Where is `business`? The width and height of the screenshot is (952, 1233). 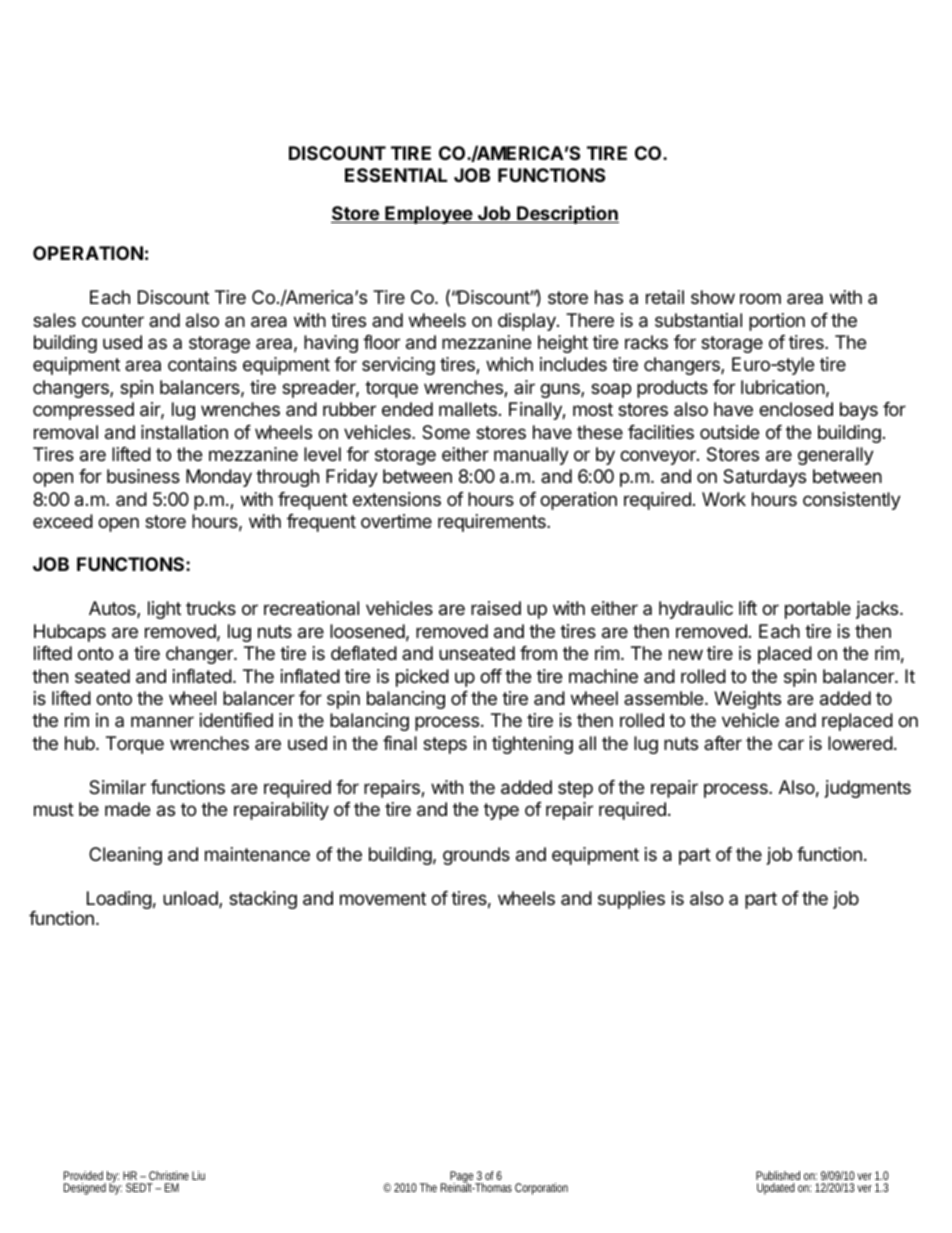
business is located at coordinates (143, 476).
